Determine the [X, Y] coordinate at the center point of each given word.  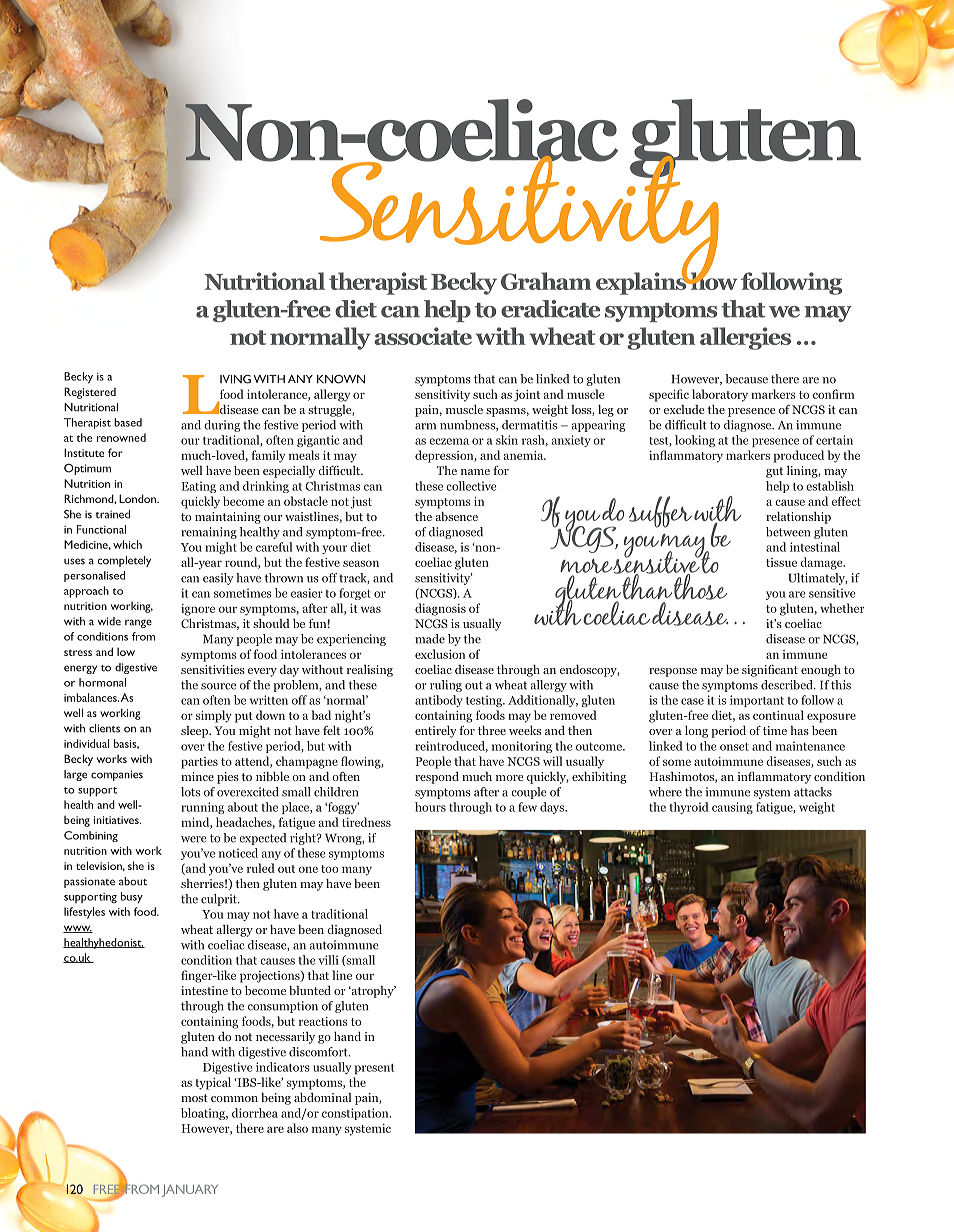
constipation [356, 1114]
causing [732, 808]
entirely [435, 731]
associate [423, 336]
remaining [209, 533]
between [788, 532]
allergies [745, 338]
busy [132, 898]
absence [456, 516]
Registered [90, 393]
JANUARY [190, 1191]
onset [734, 747]
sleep [196, 732]
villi [328, 960]
